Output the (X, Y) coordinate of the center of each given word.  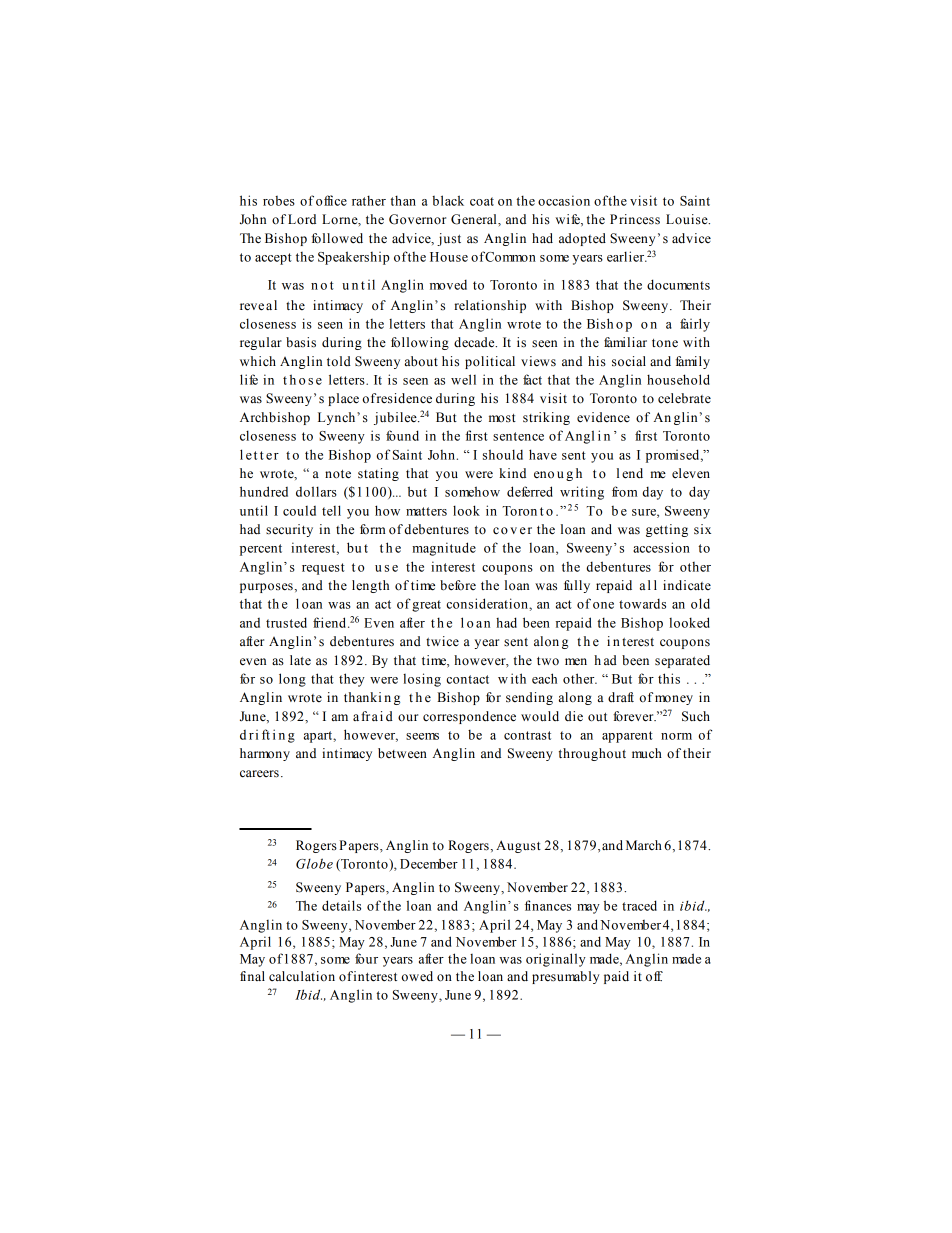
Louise (688, 219)
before (458, 585)
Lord (302, 219)
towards (642, 604)
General (475, 219)
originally (556, 960)
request (323, 569)
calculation (302, 976)
